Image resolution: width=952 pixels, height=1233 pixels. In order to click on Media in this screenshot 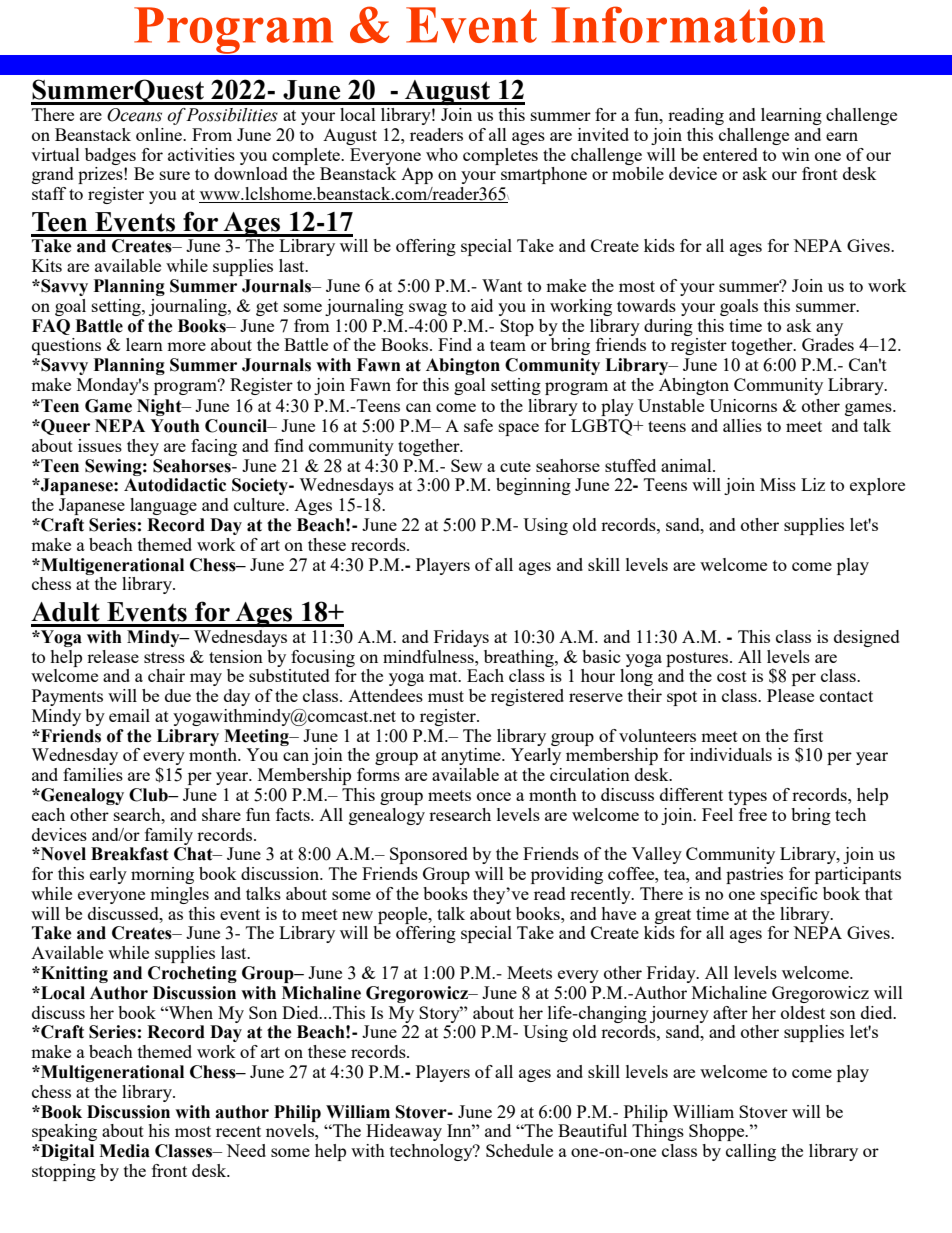, I will do `click(124, 1151)`.
